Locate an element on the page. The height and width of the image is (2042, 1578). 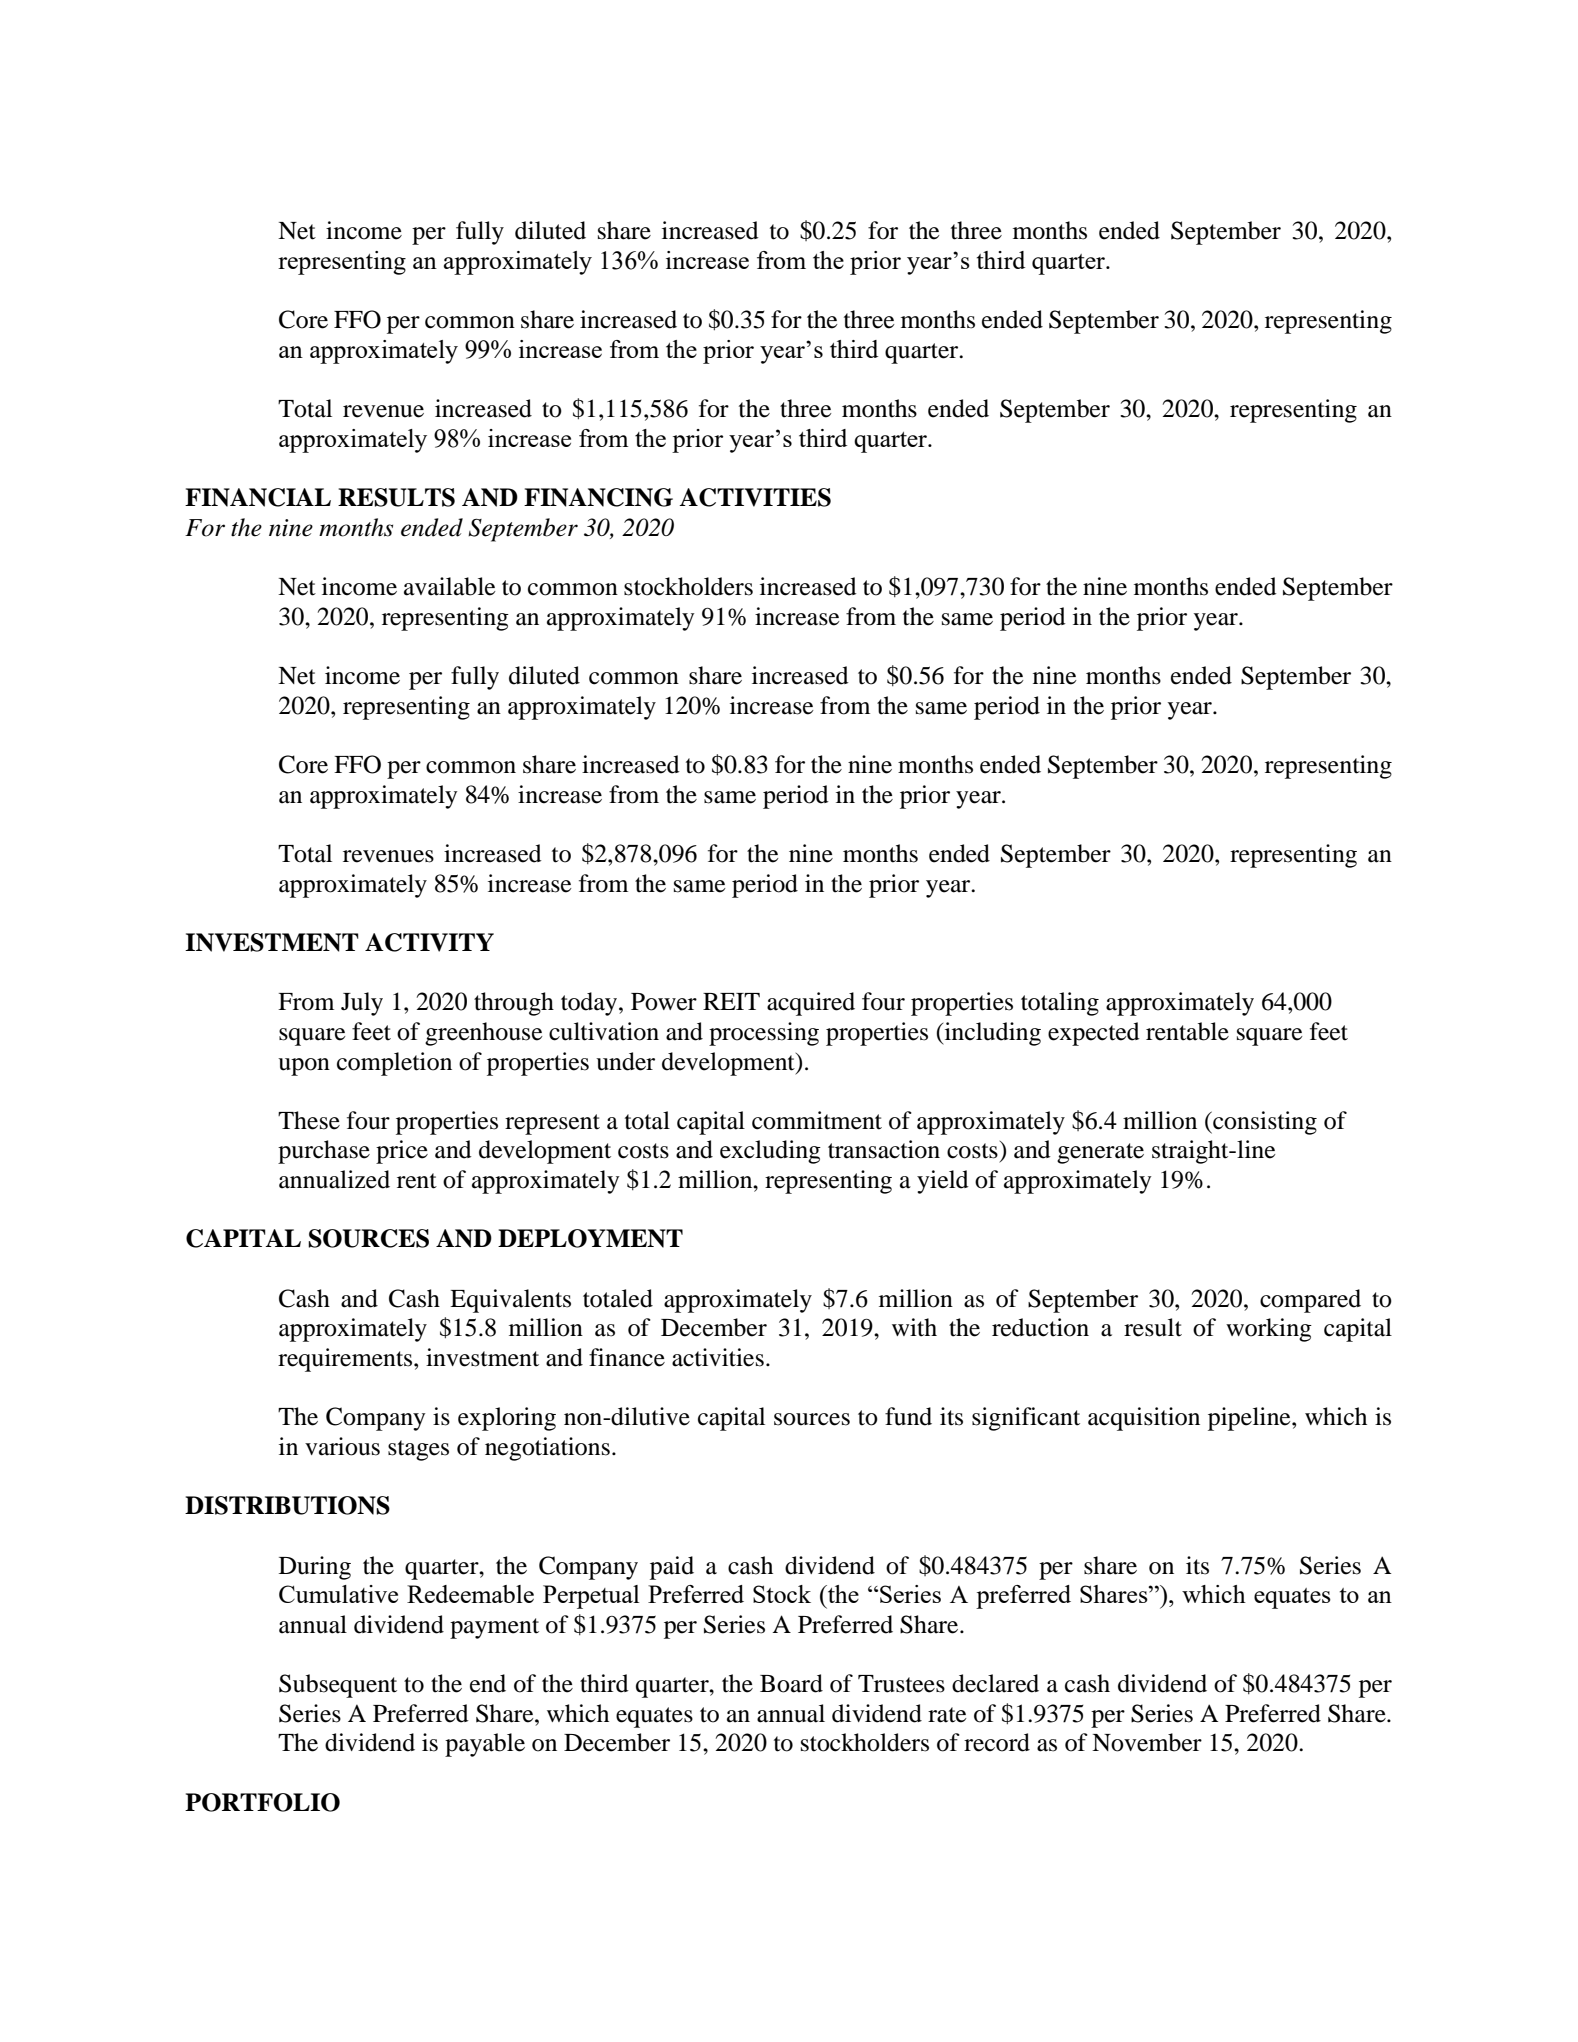
excluding is located at coordinates (770, 1152).
